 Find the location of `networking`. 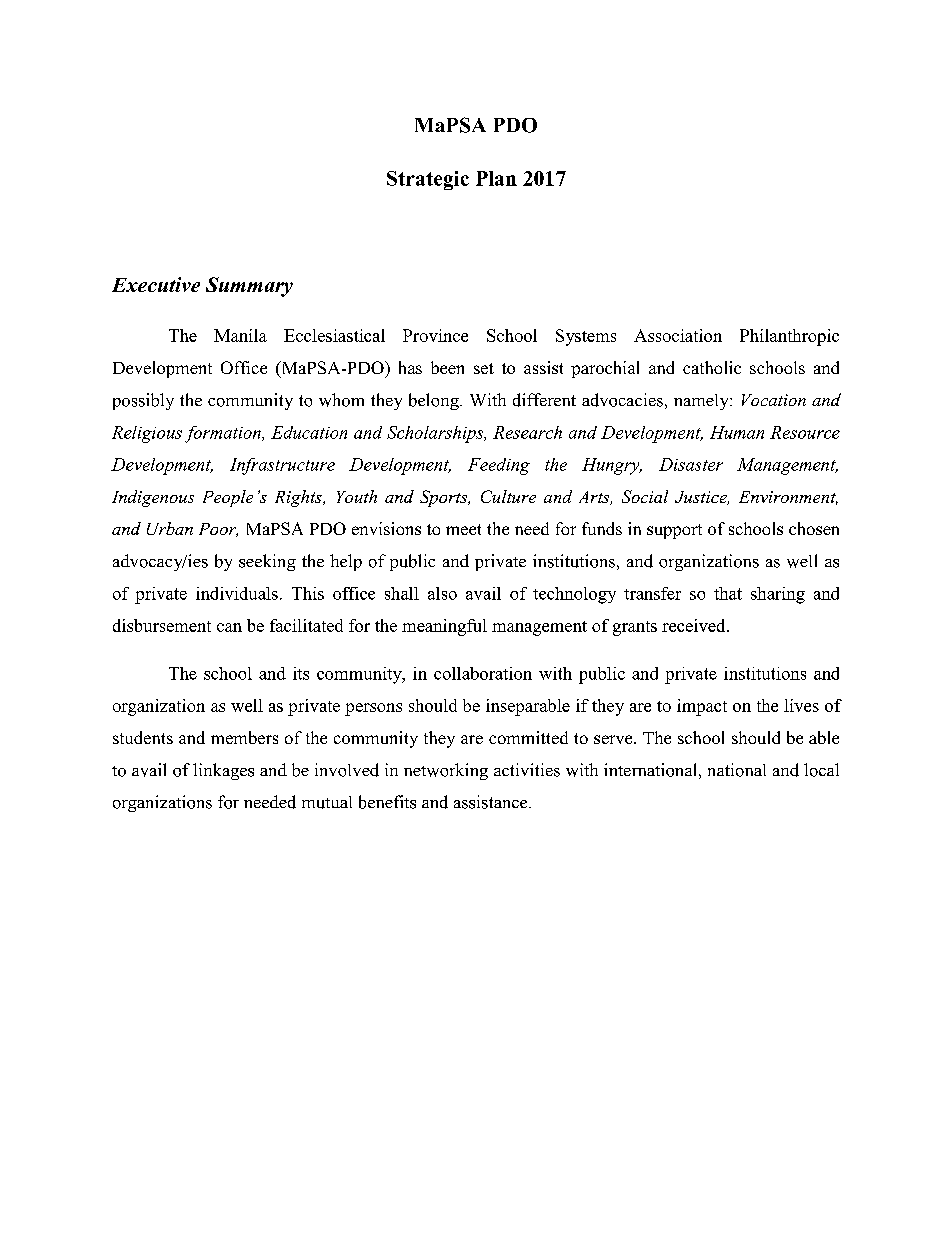

networking is located at coordinates (446, 771).
